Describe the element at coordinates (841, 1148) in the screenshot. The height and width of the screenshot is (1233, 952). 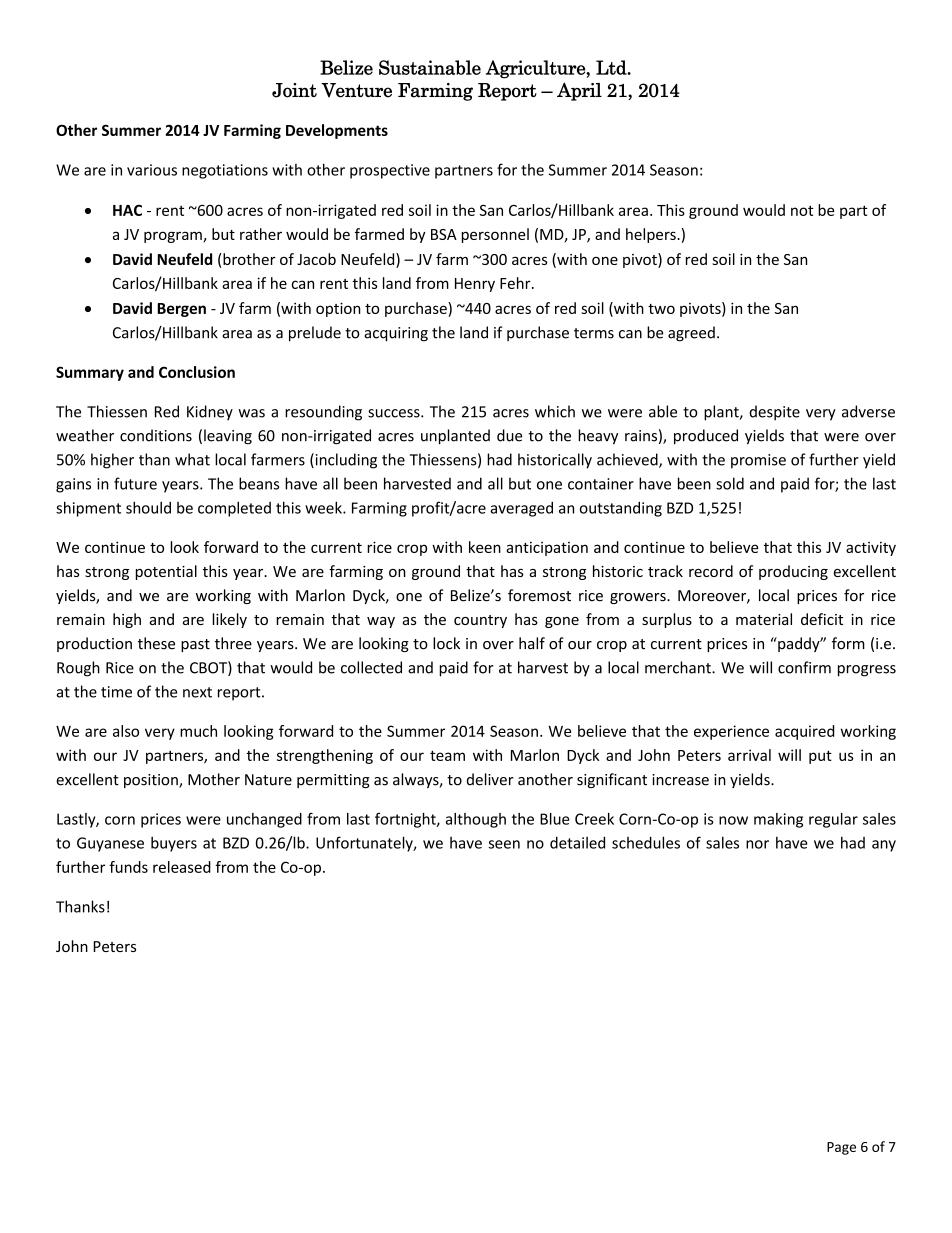
I see `Page` at that location.
